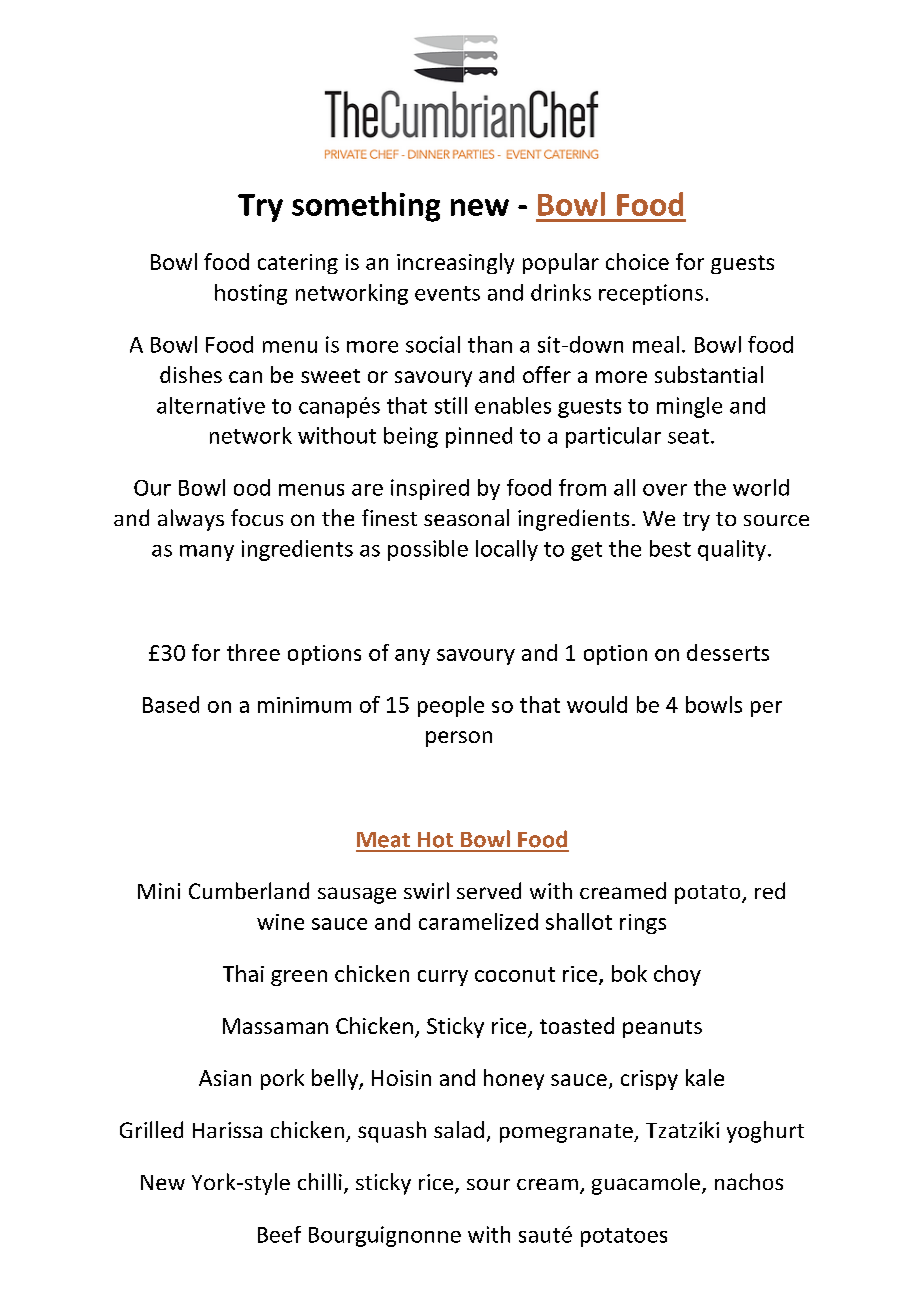 Image resolution: width=924 pixels, height=1308 pixels. Describe the element at coordinates (489, 890) in the document. I see `served` at that location.
